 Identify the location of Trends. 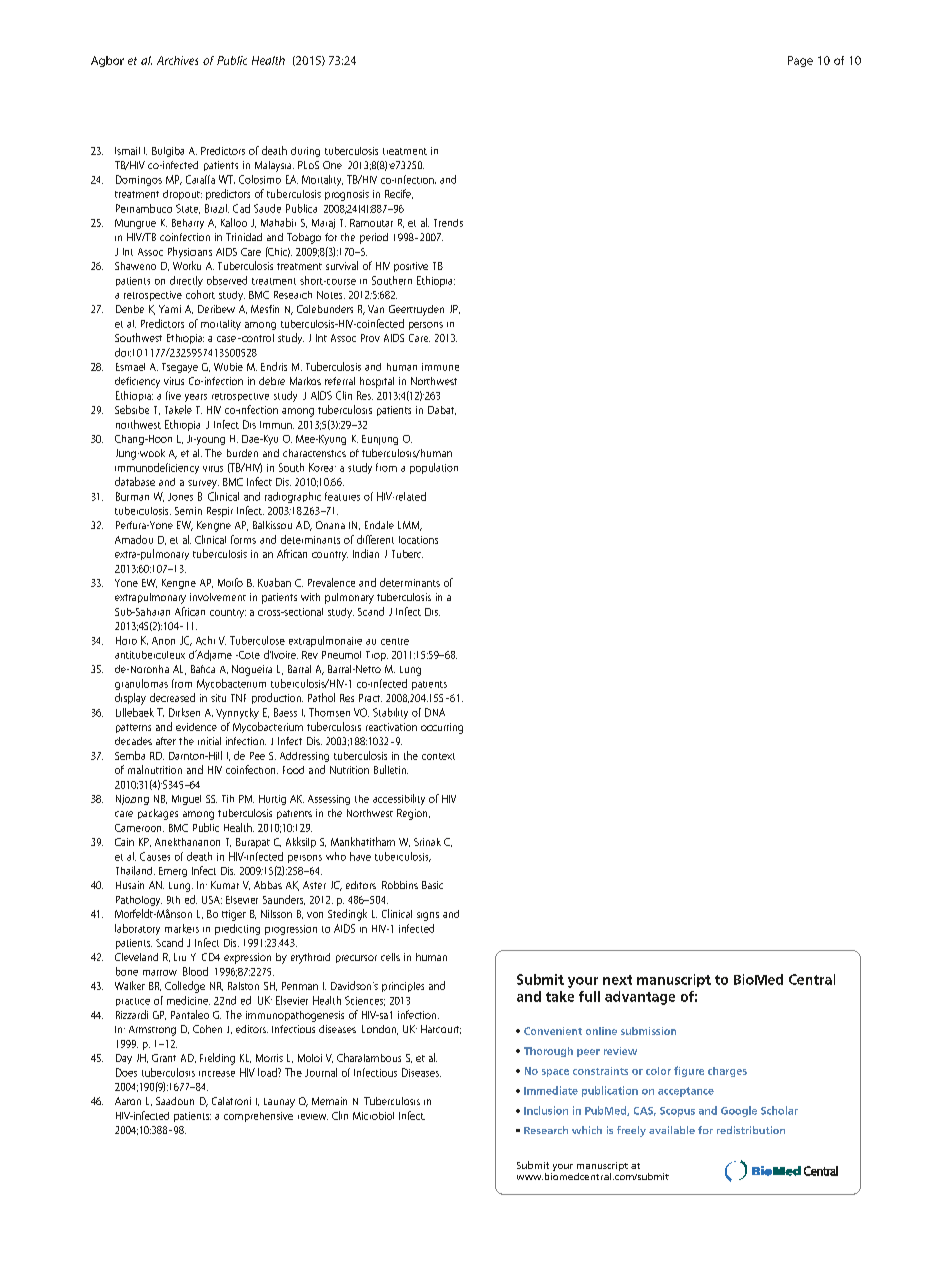
(448, 223).
